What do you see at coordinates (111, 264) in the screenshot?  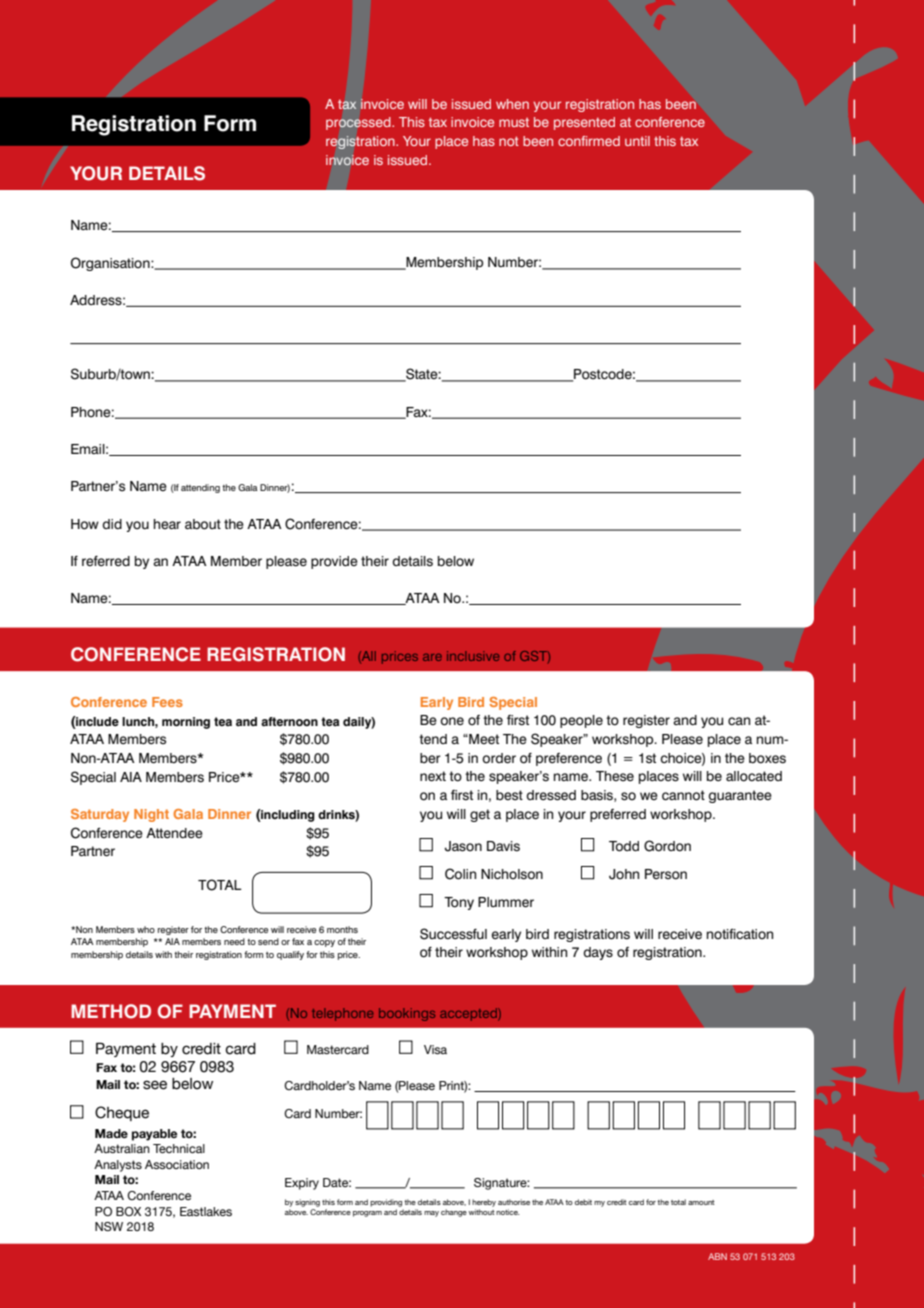 I see `Organisation` at bounding box center [111, 264].
